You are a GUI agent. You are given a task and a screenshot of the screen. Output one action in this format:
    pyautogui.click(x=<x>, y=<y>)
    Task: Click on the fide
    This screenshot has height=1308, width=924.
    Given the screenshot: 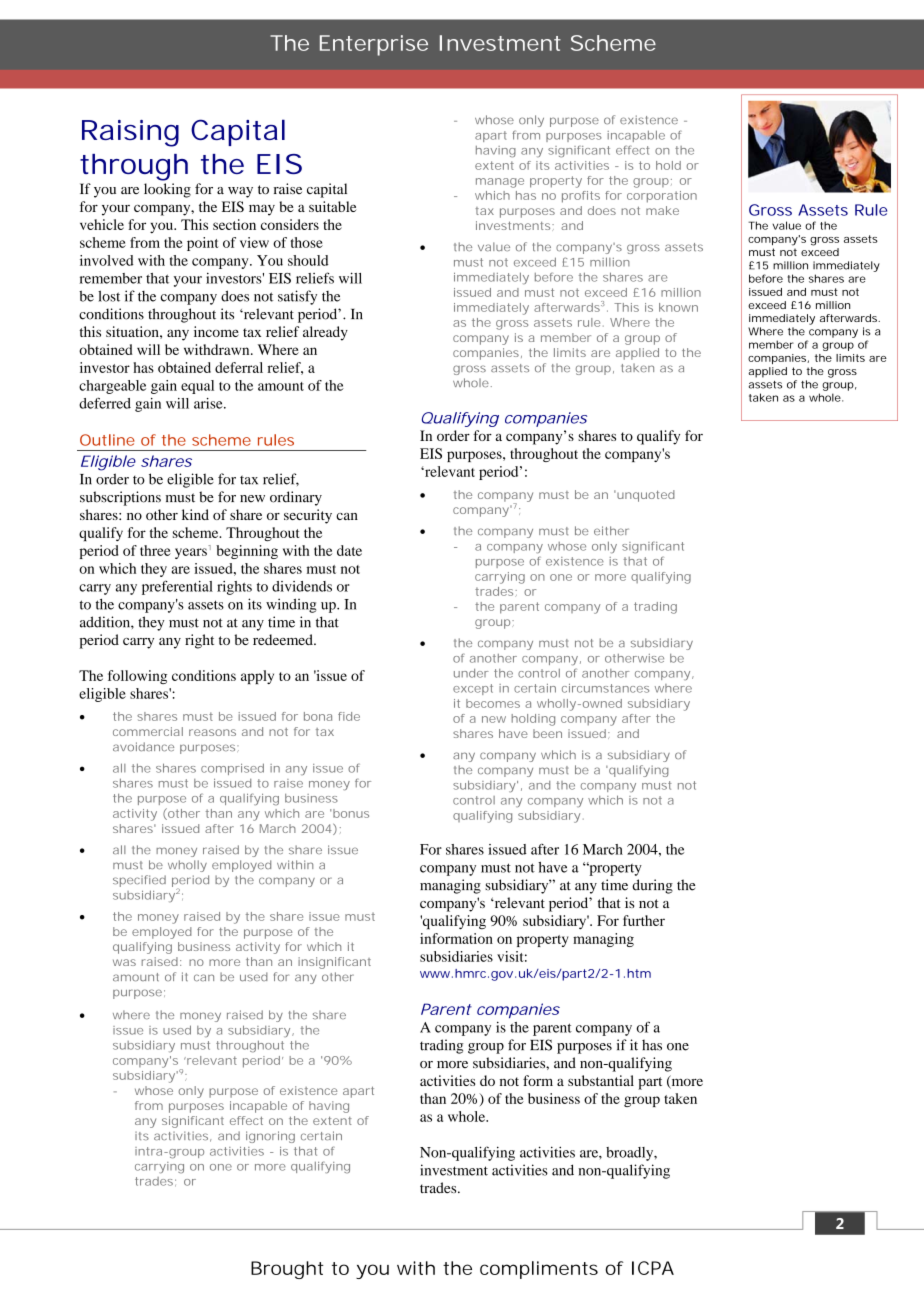 What is the action you would take?
    pyautogui.click(x=349, y=716)
